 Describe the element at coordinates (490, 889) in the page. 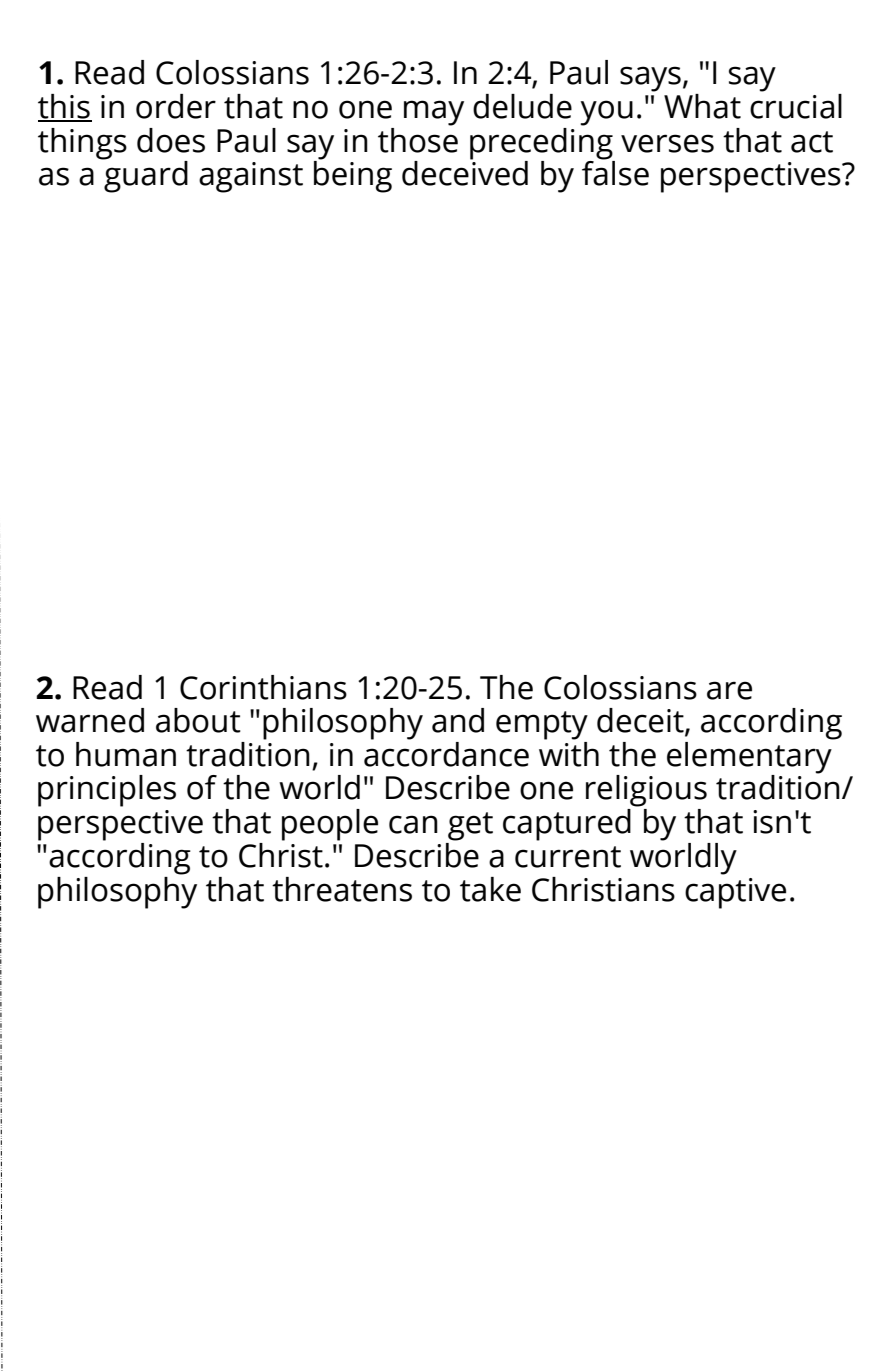

I see `take` at that location.
